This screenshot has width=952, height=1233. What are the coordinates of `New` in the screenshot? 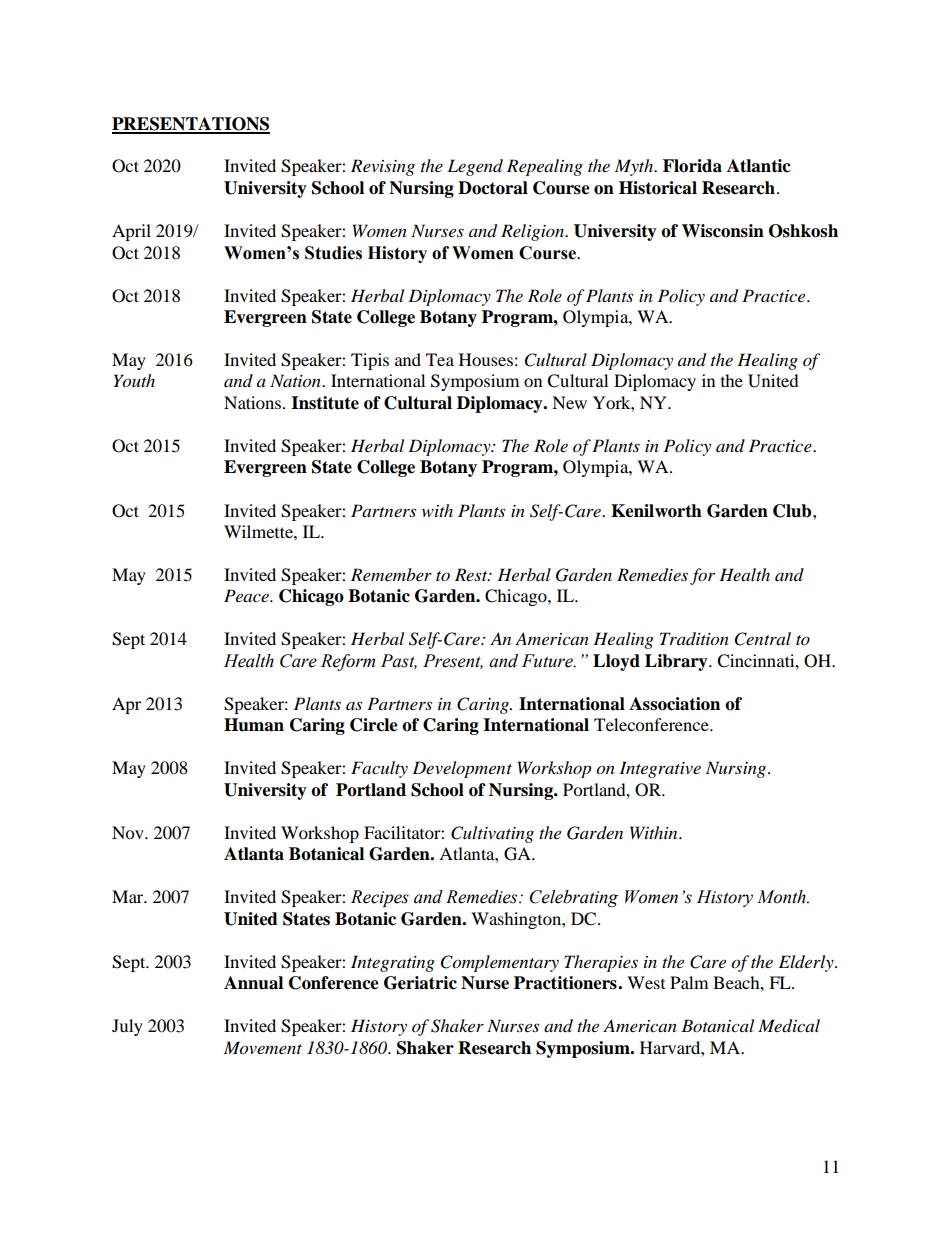 It's located at (569, 402).
